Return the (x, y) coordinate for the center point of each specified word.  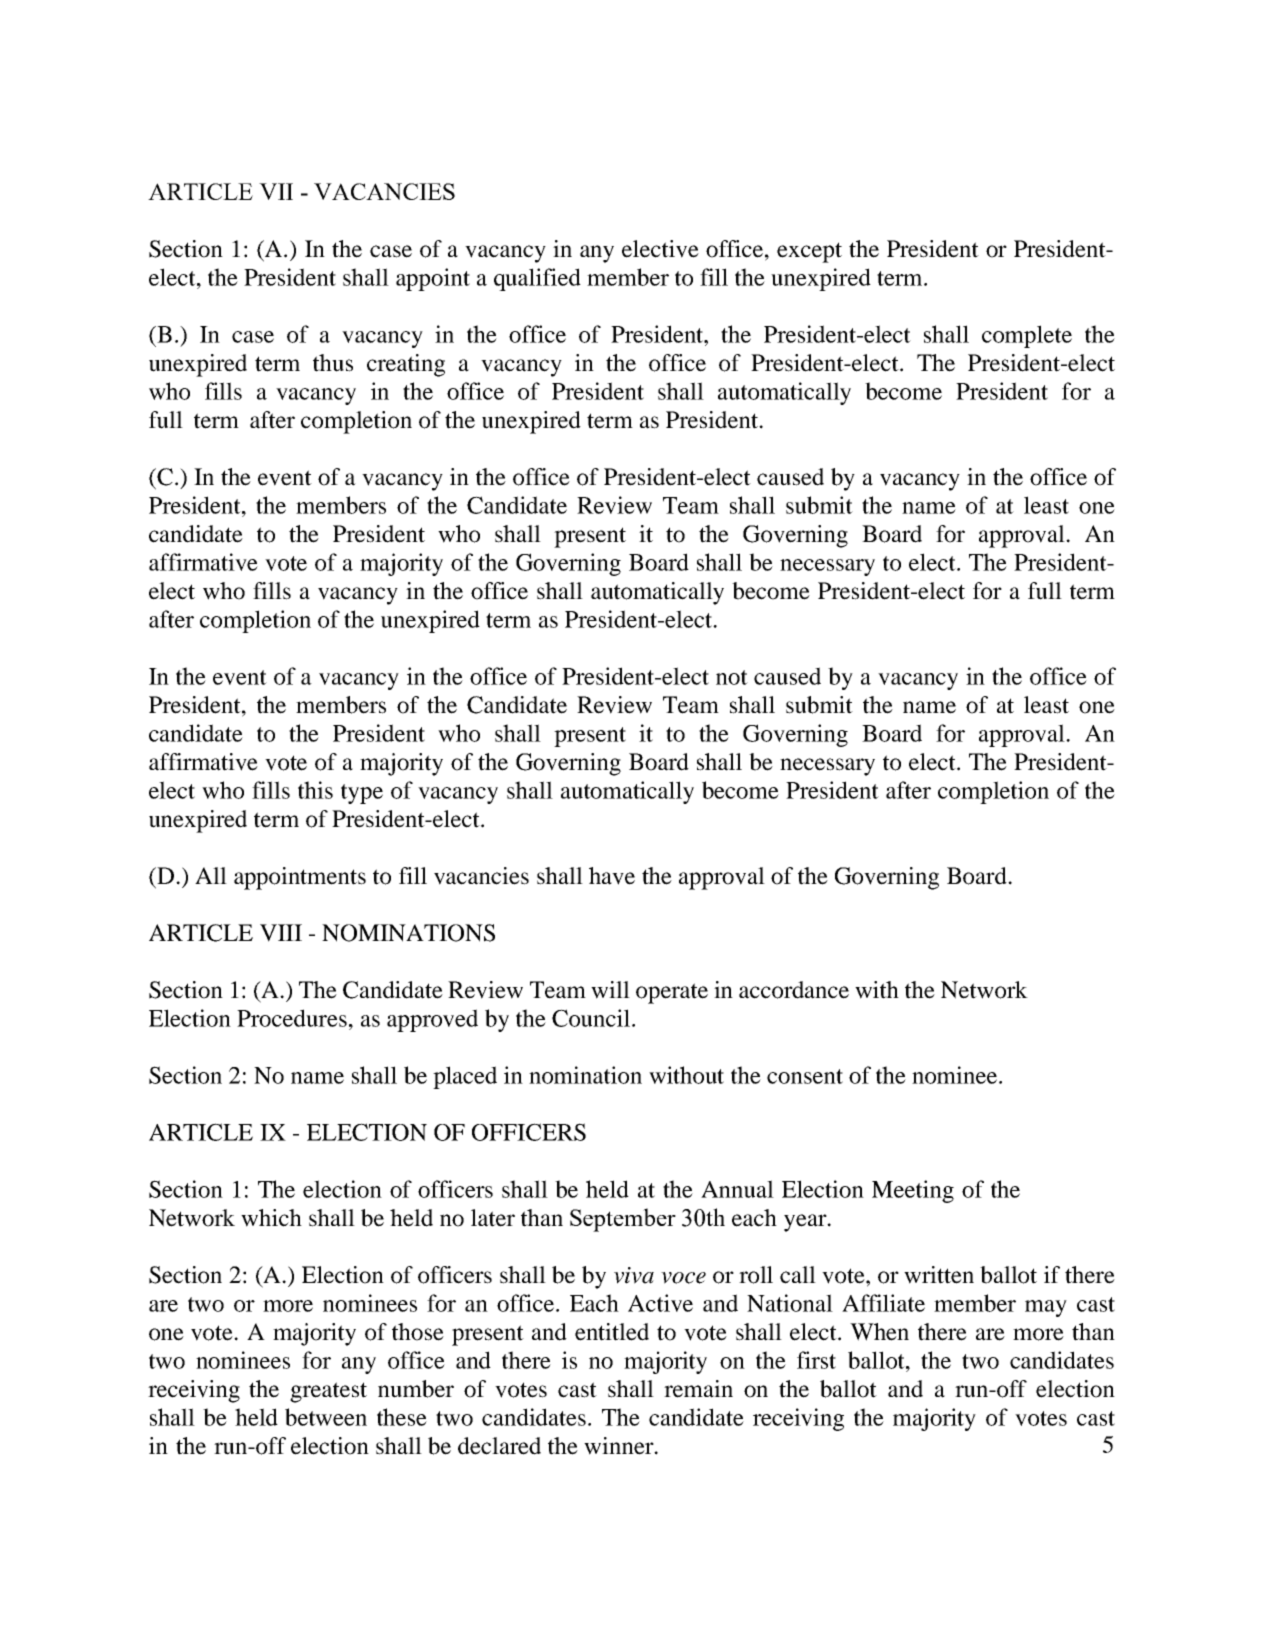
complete (1027, 336)
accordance (794, 990)
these (402, 1417)
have (612, 876)
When (879, 1332)
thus (333, 363)
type (362, 794)
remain (698, 1389)
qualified (537, 279)
